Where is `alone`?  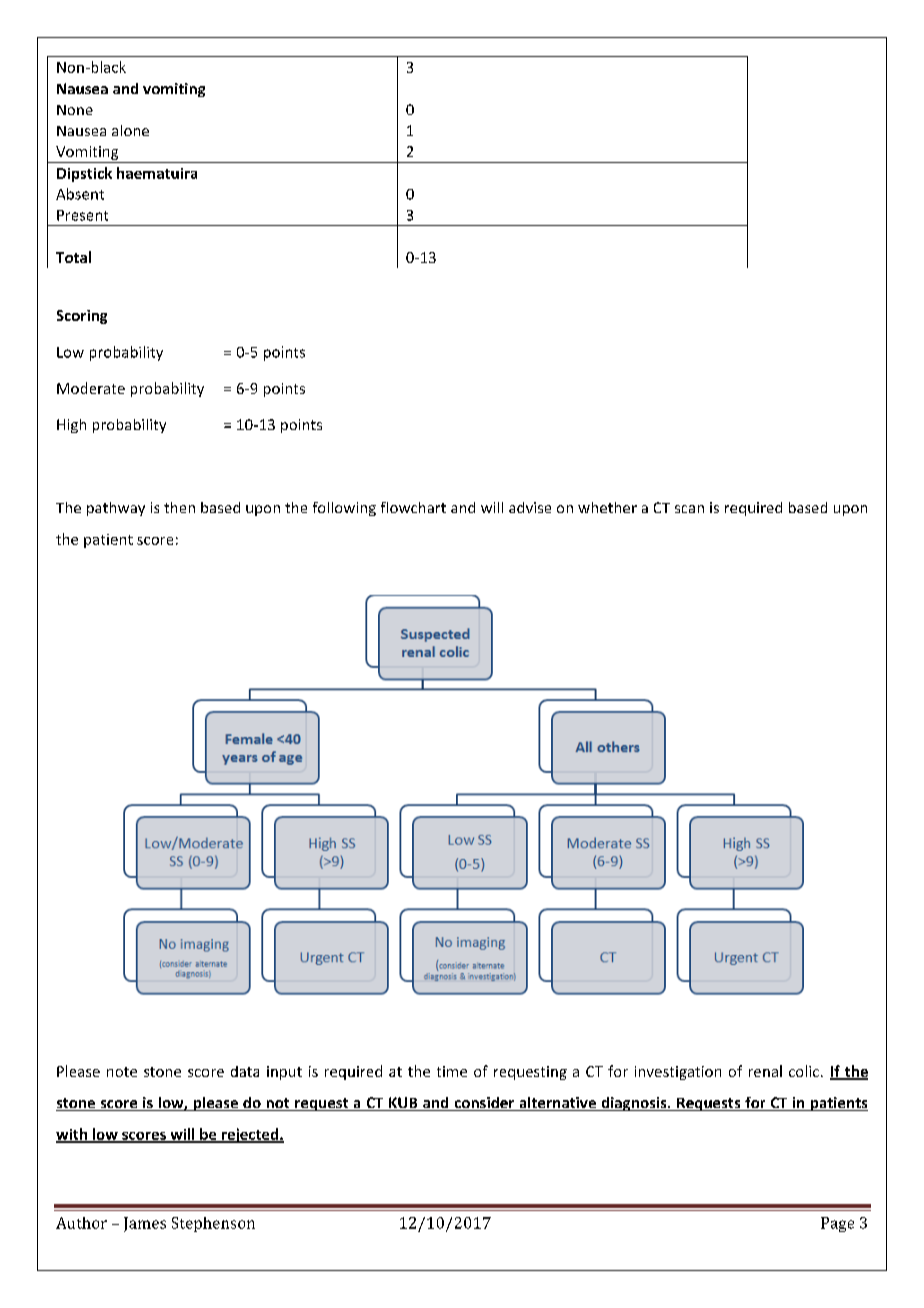 alone is located at coordinates (130, 130).
